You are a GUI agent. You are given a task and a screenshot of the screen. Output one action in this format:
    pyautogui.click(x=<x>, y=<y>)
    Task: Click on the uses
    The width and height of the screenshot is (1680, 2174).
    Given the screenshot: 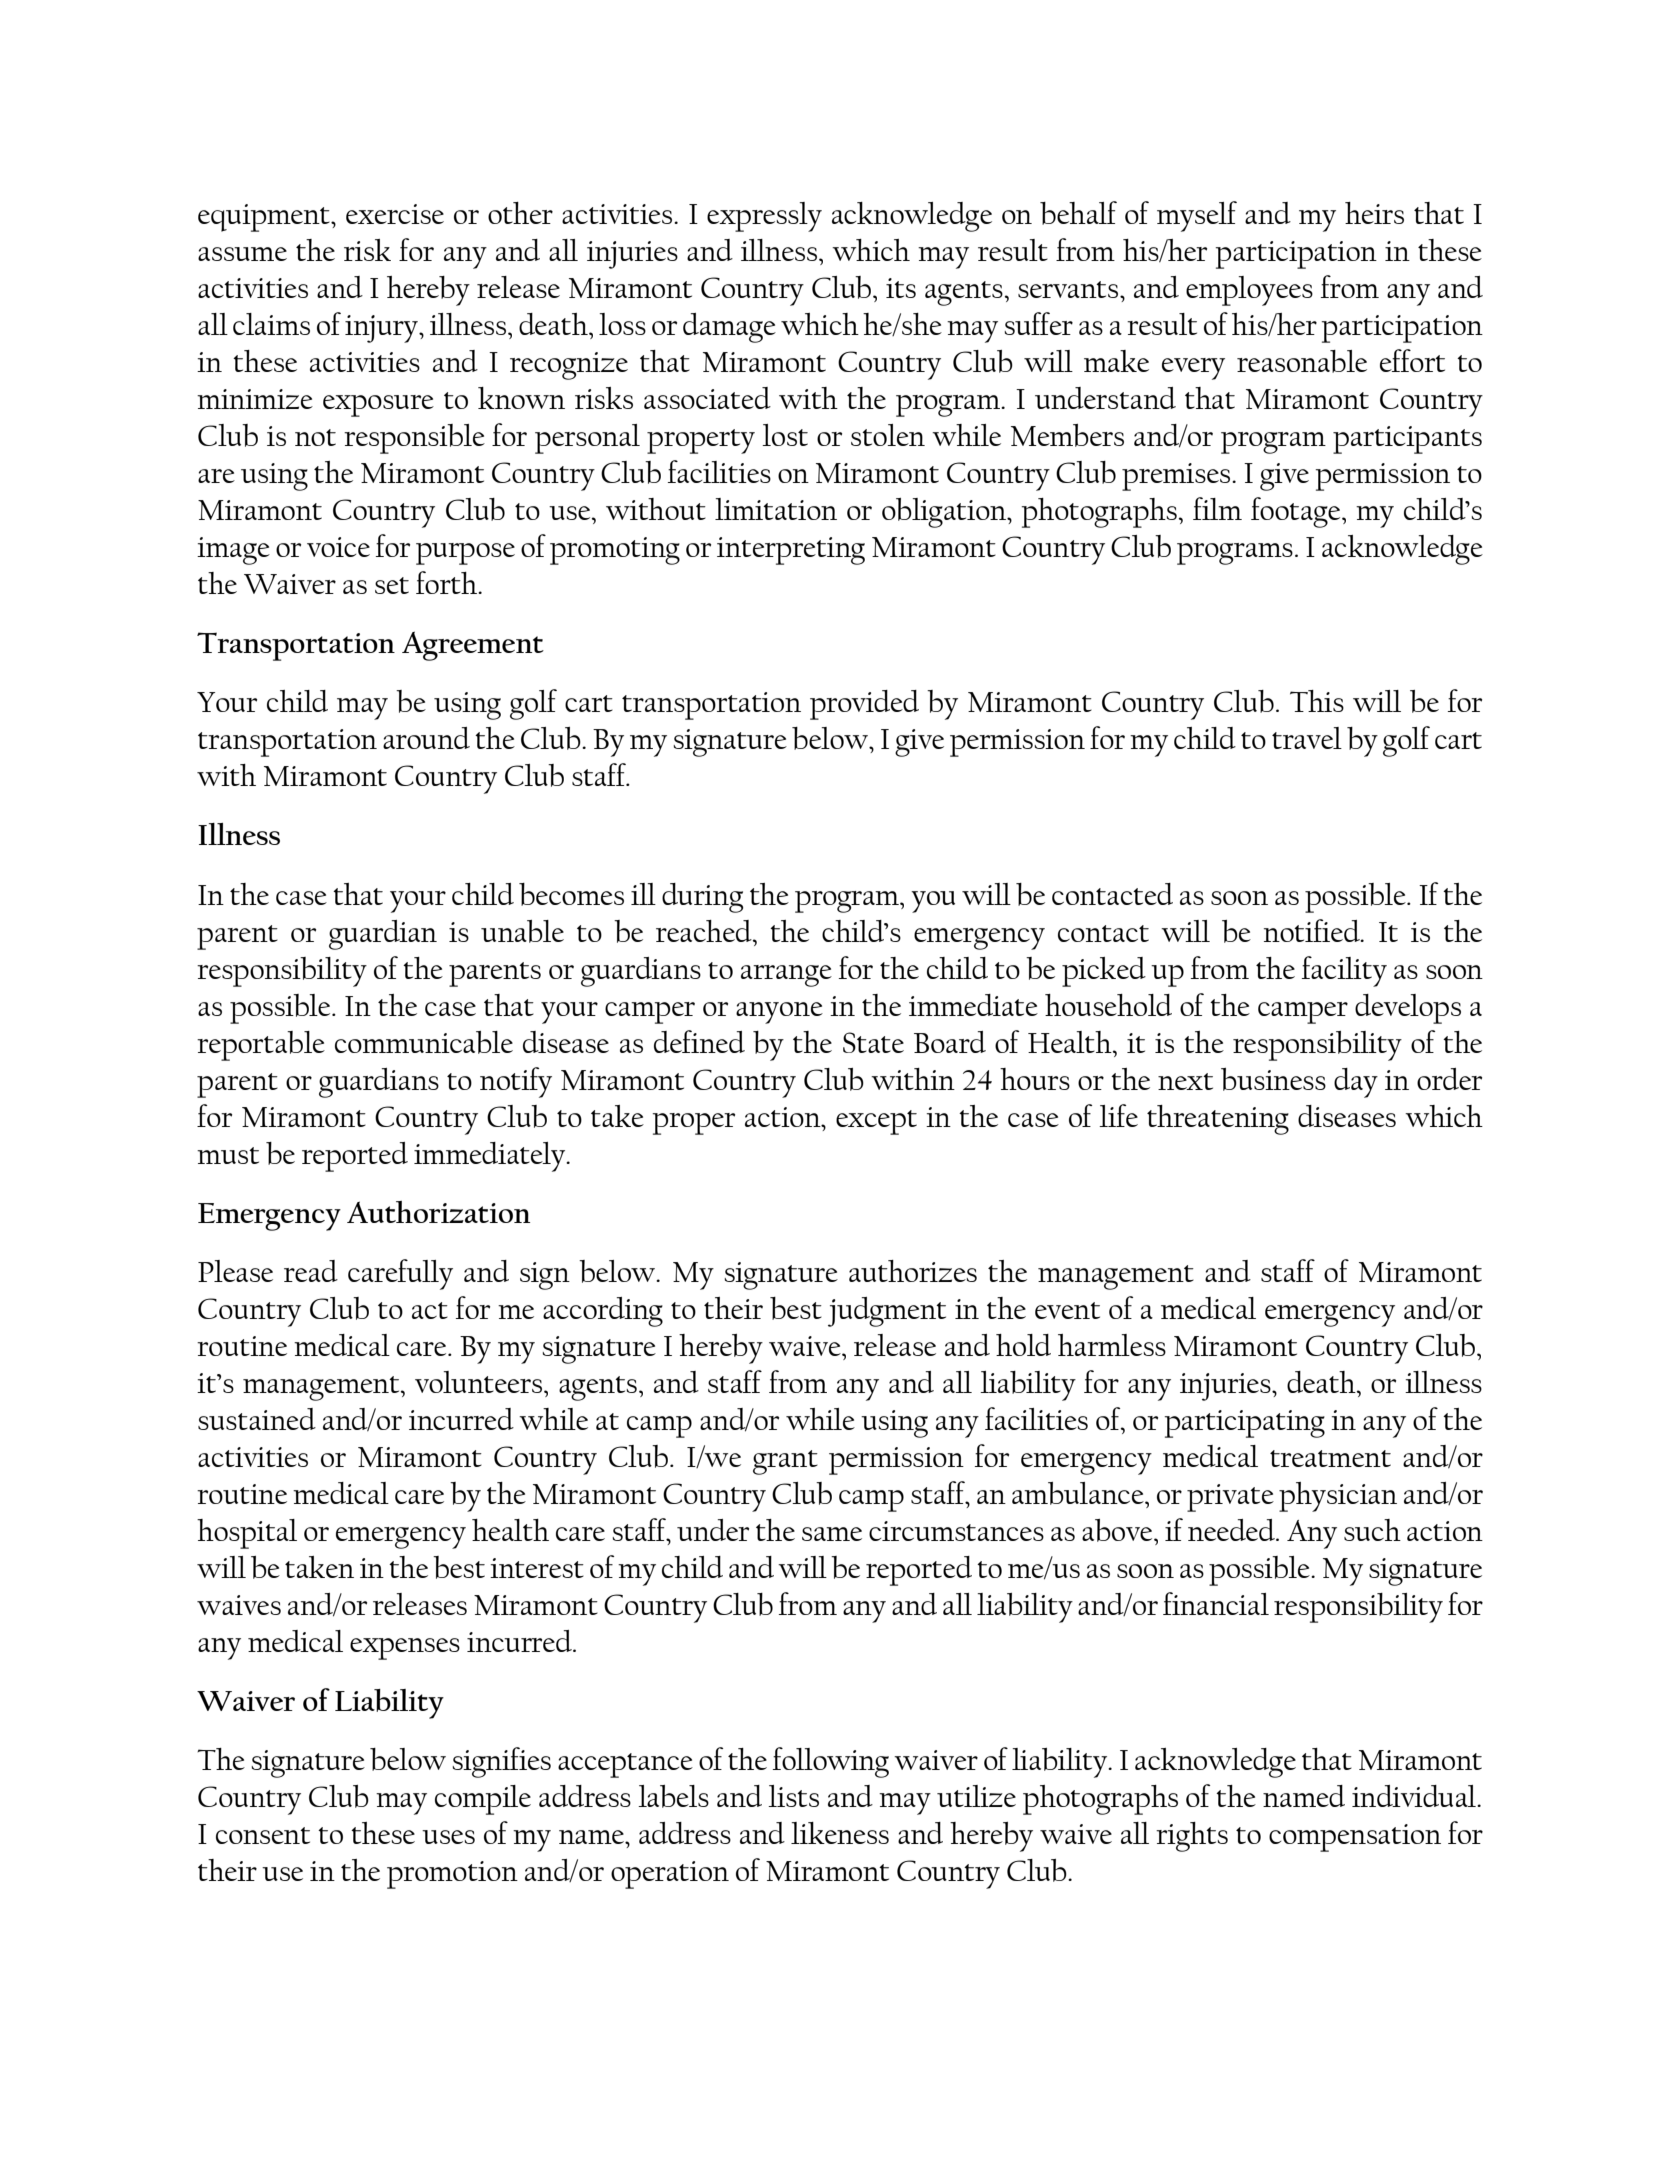 What is the action you would take?
    pyautogui.click(x=448, y=1837)
